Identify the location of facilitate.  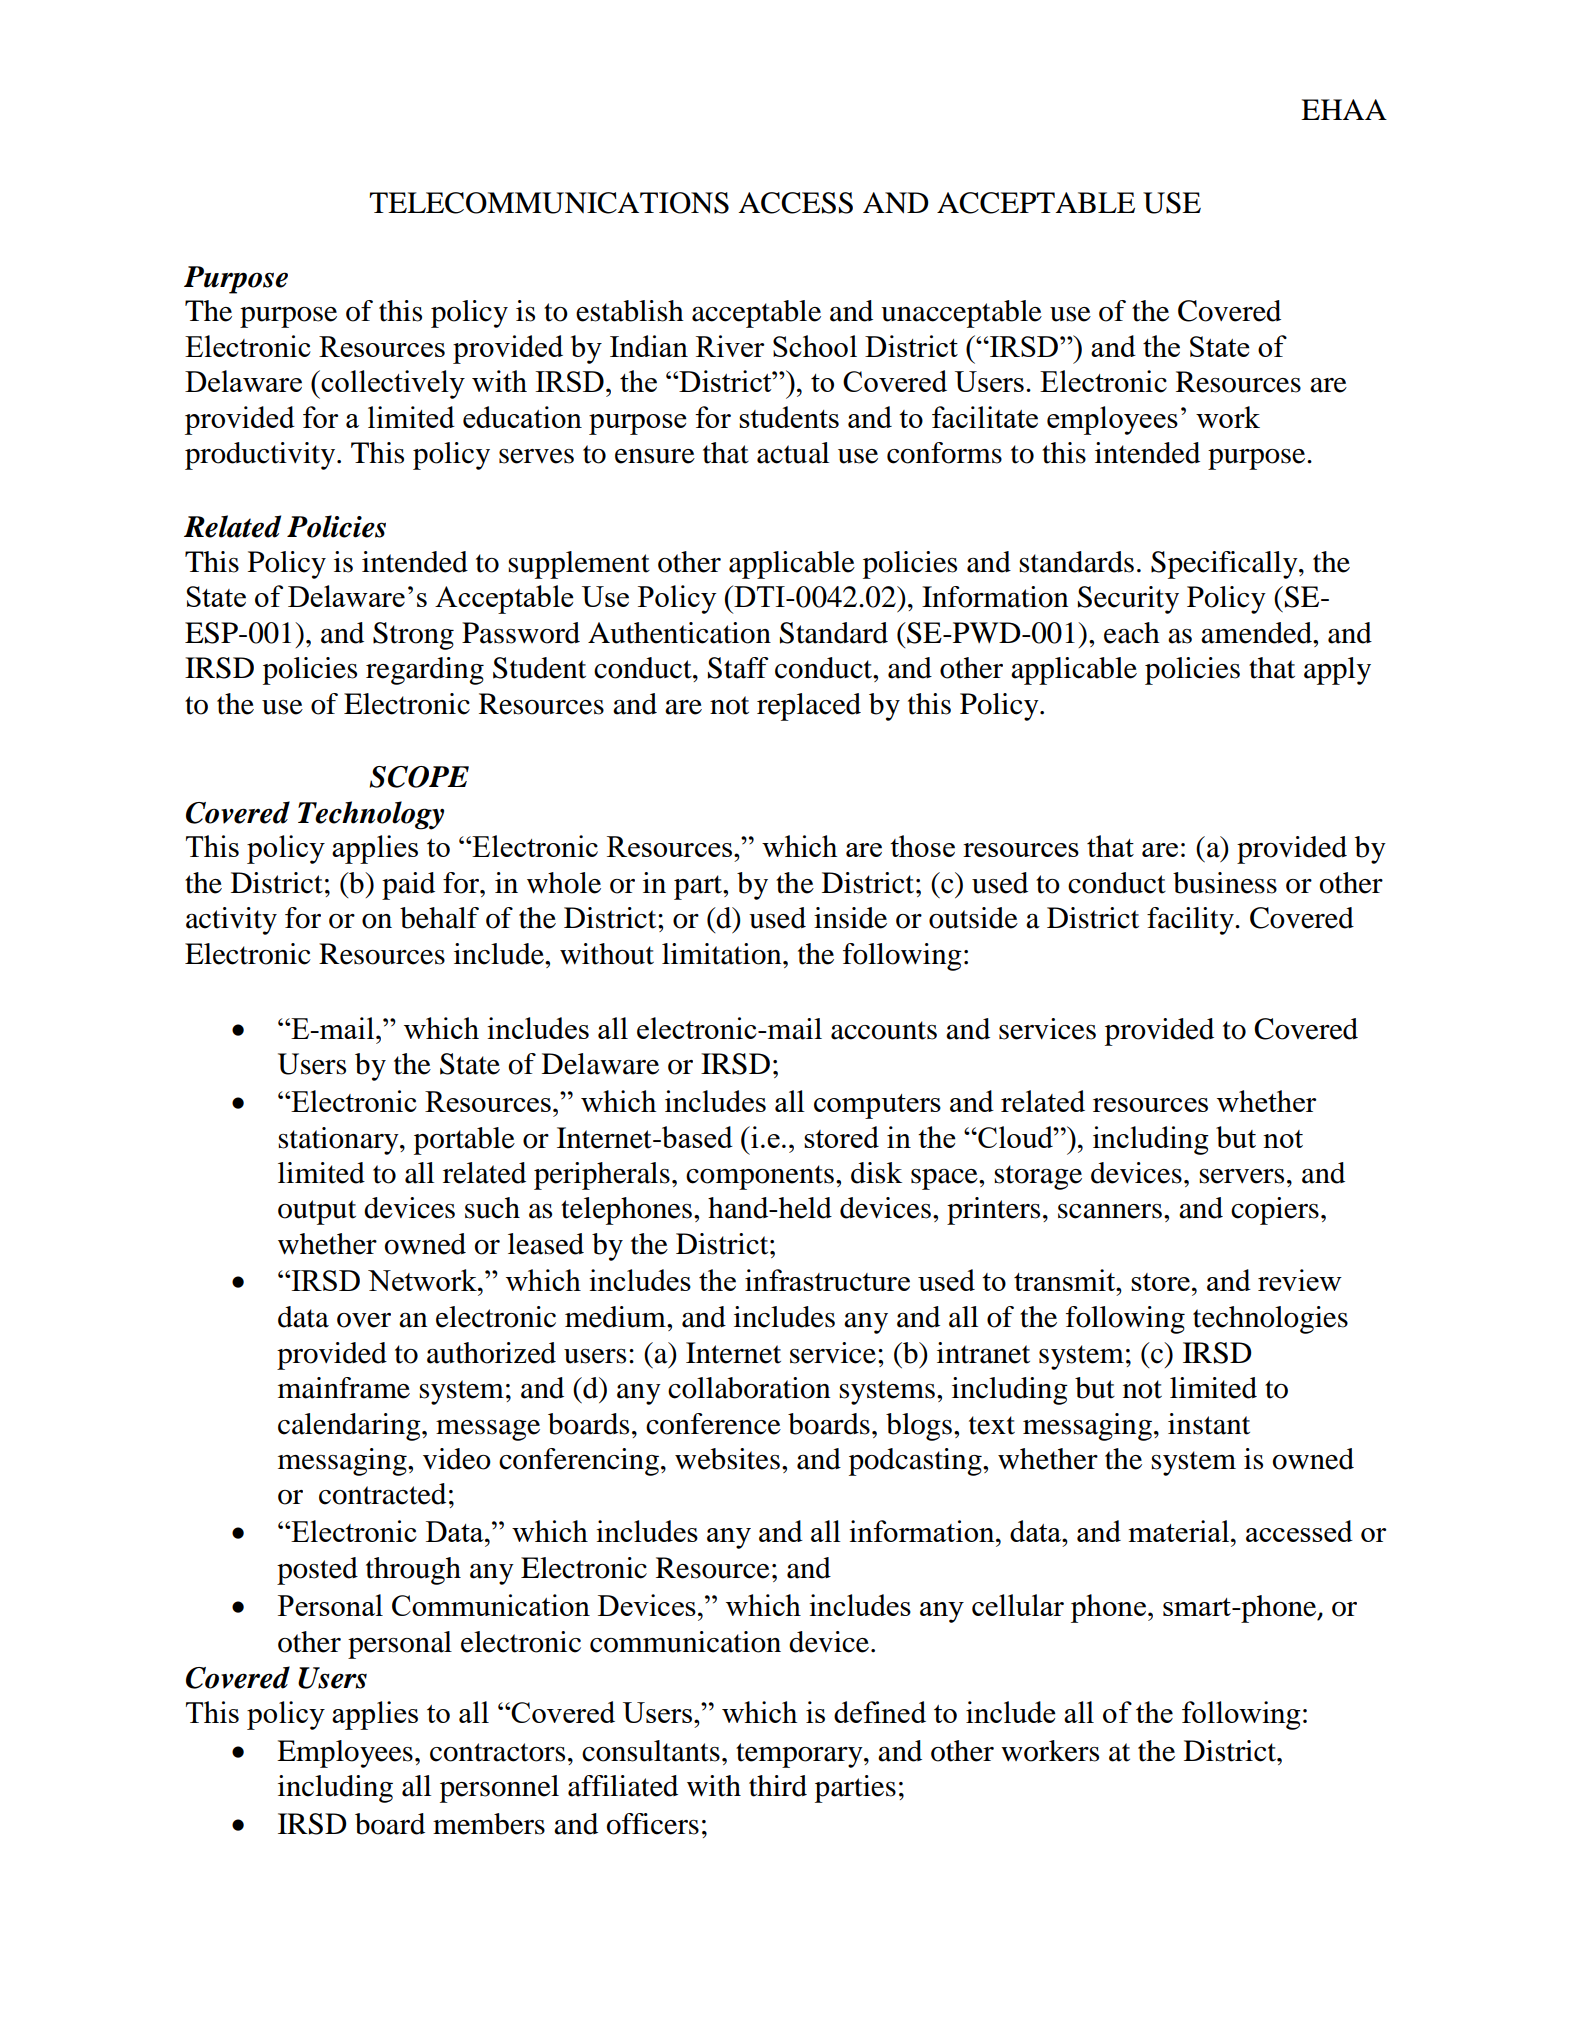
(985, 417).
